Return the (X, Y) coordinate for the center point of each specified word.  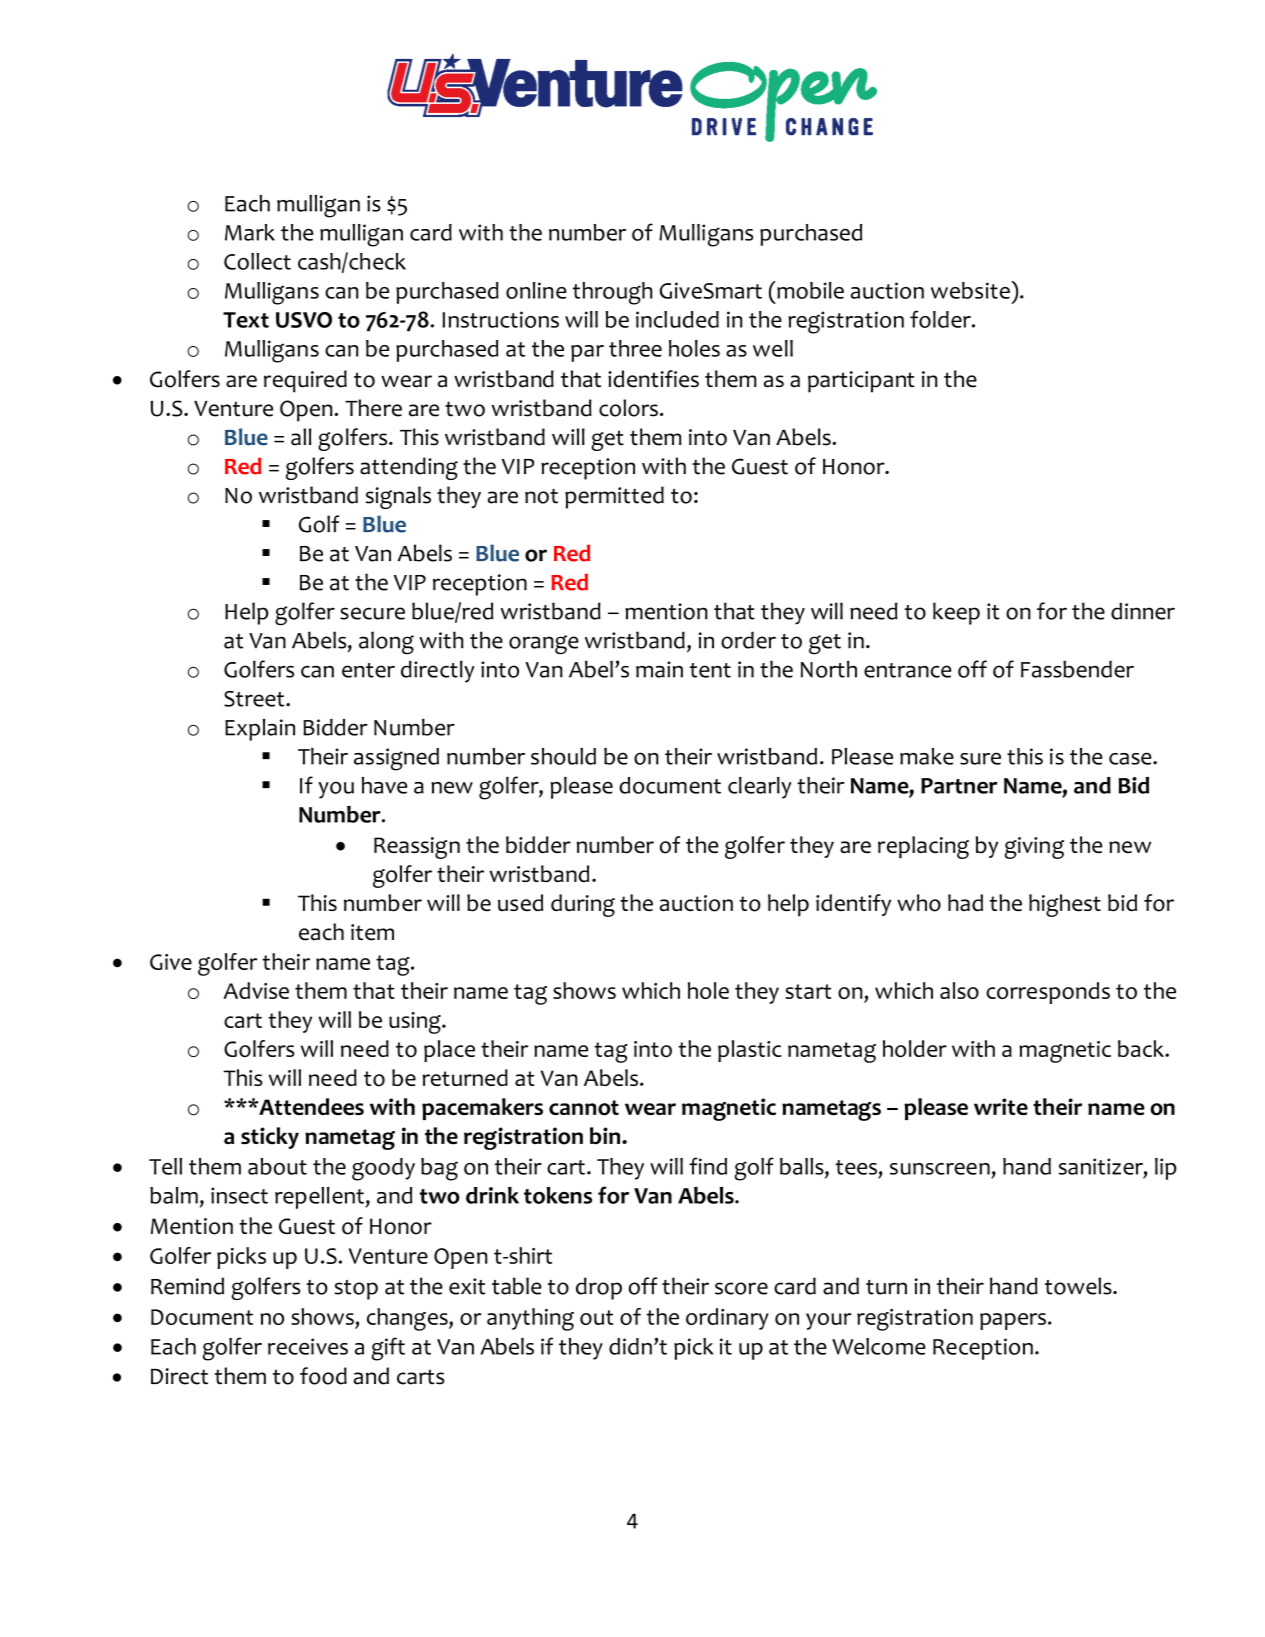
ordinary (727, 1319)
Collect (257, 261)
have (384, 785)
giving (1034, 848)
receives (308, 1346)
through (612, 293)
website (971, 290)
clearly (760, 788)
